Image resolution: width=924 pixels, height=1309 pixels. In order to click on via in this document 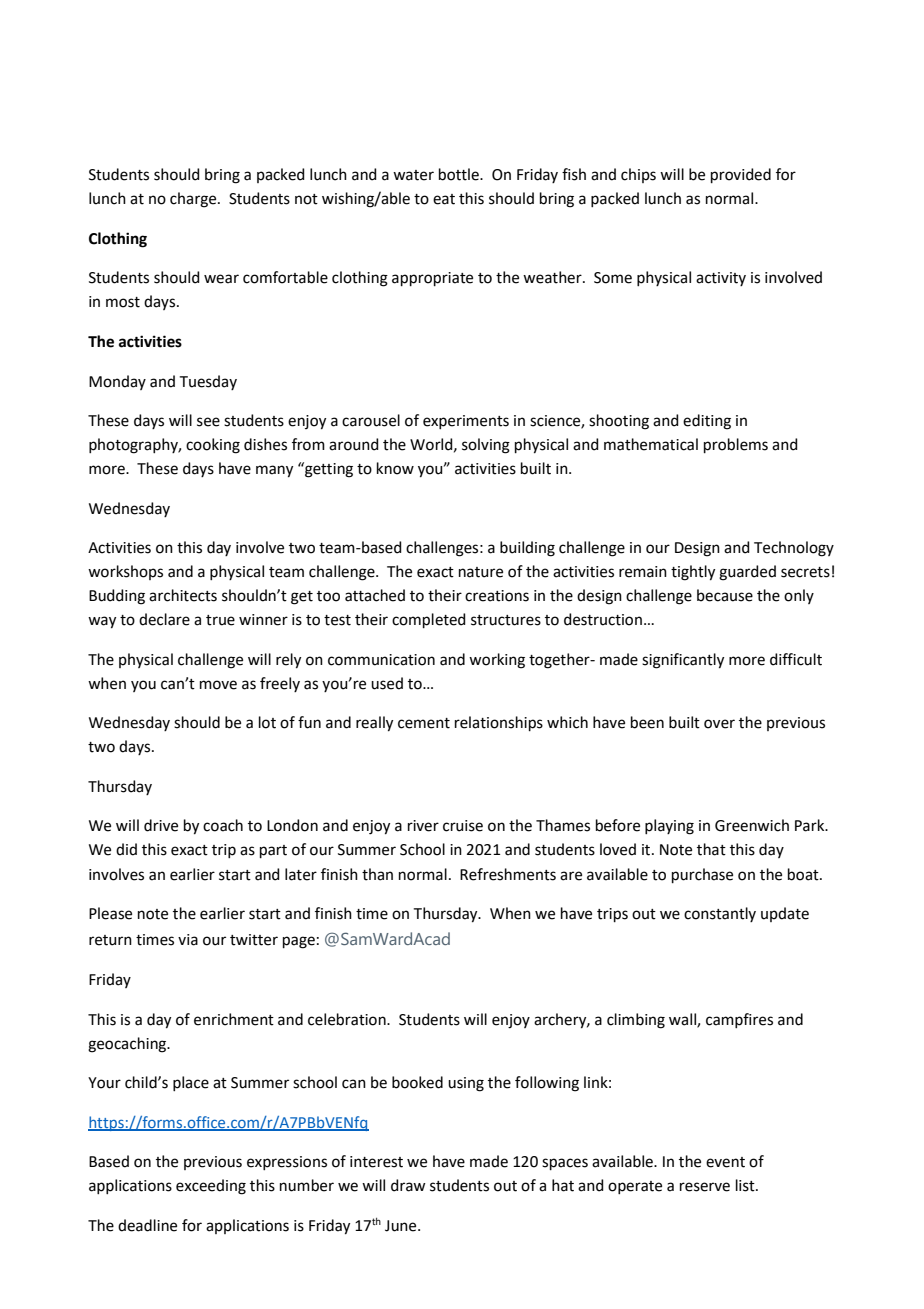, I will do `click(188, 940)`.
